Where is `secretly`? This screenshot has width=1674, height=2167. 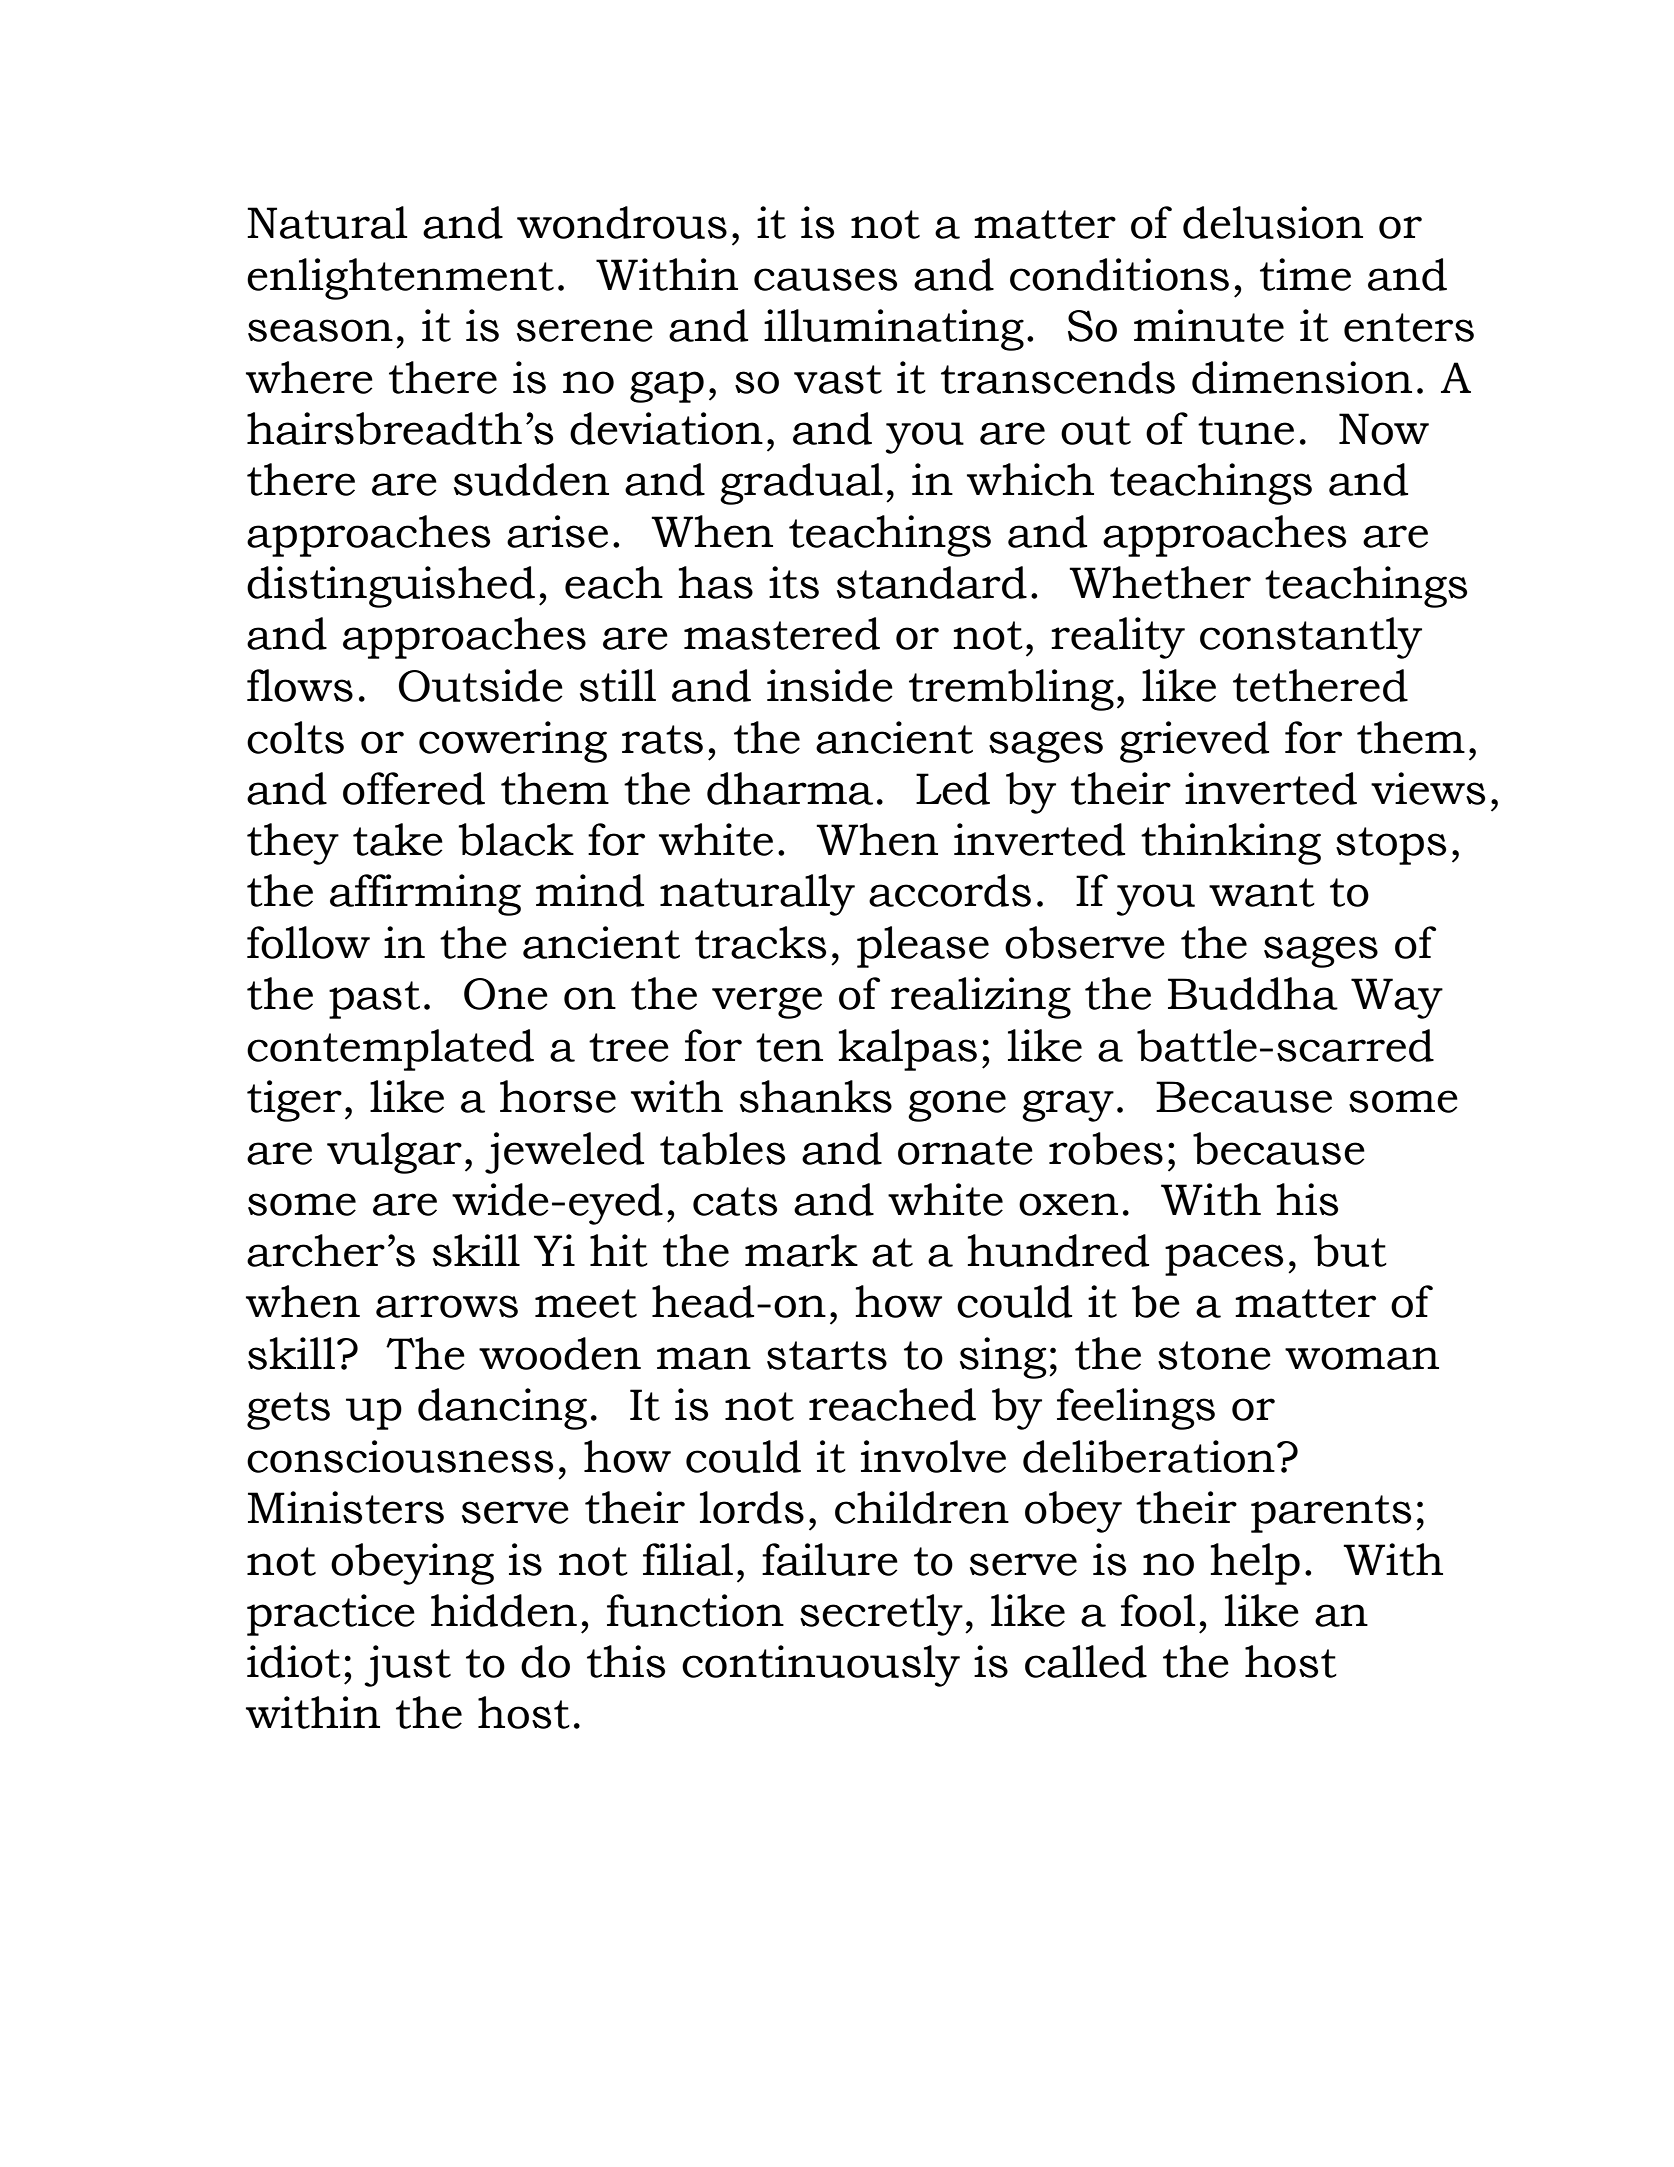 secretly is located at coordinates (881, 1615).
